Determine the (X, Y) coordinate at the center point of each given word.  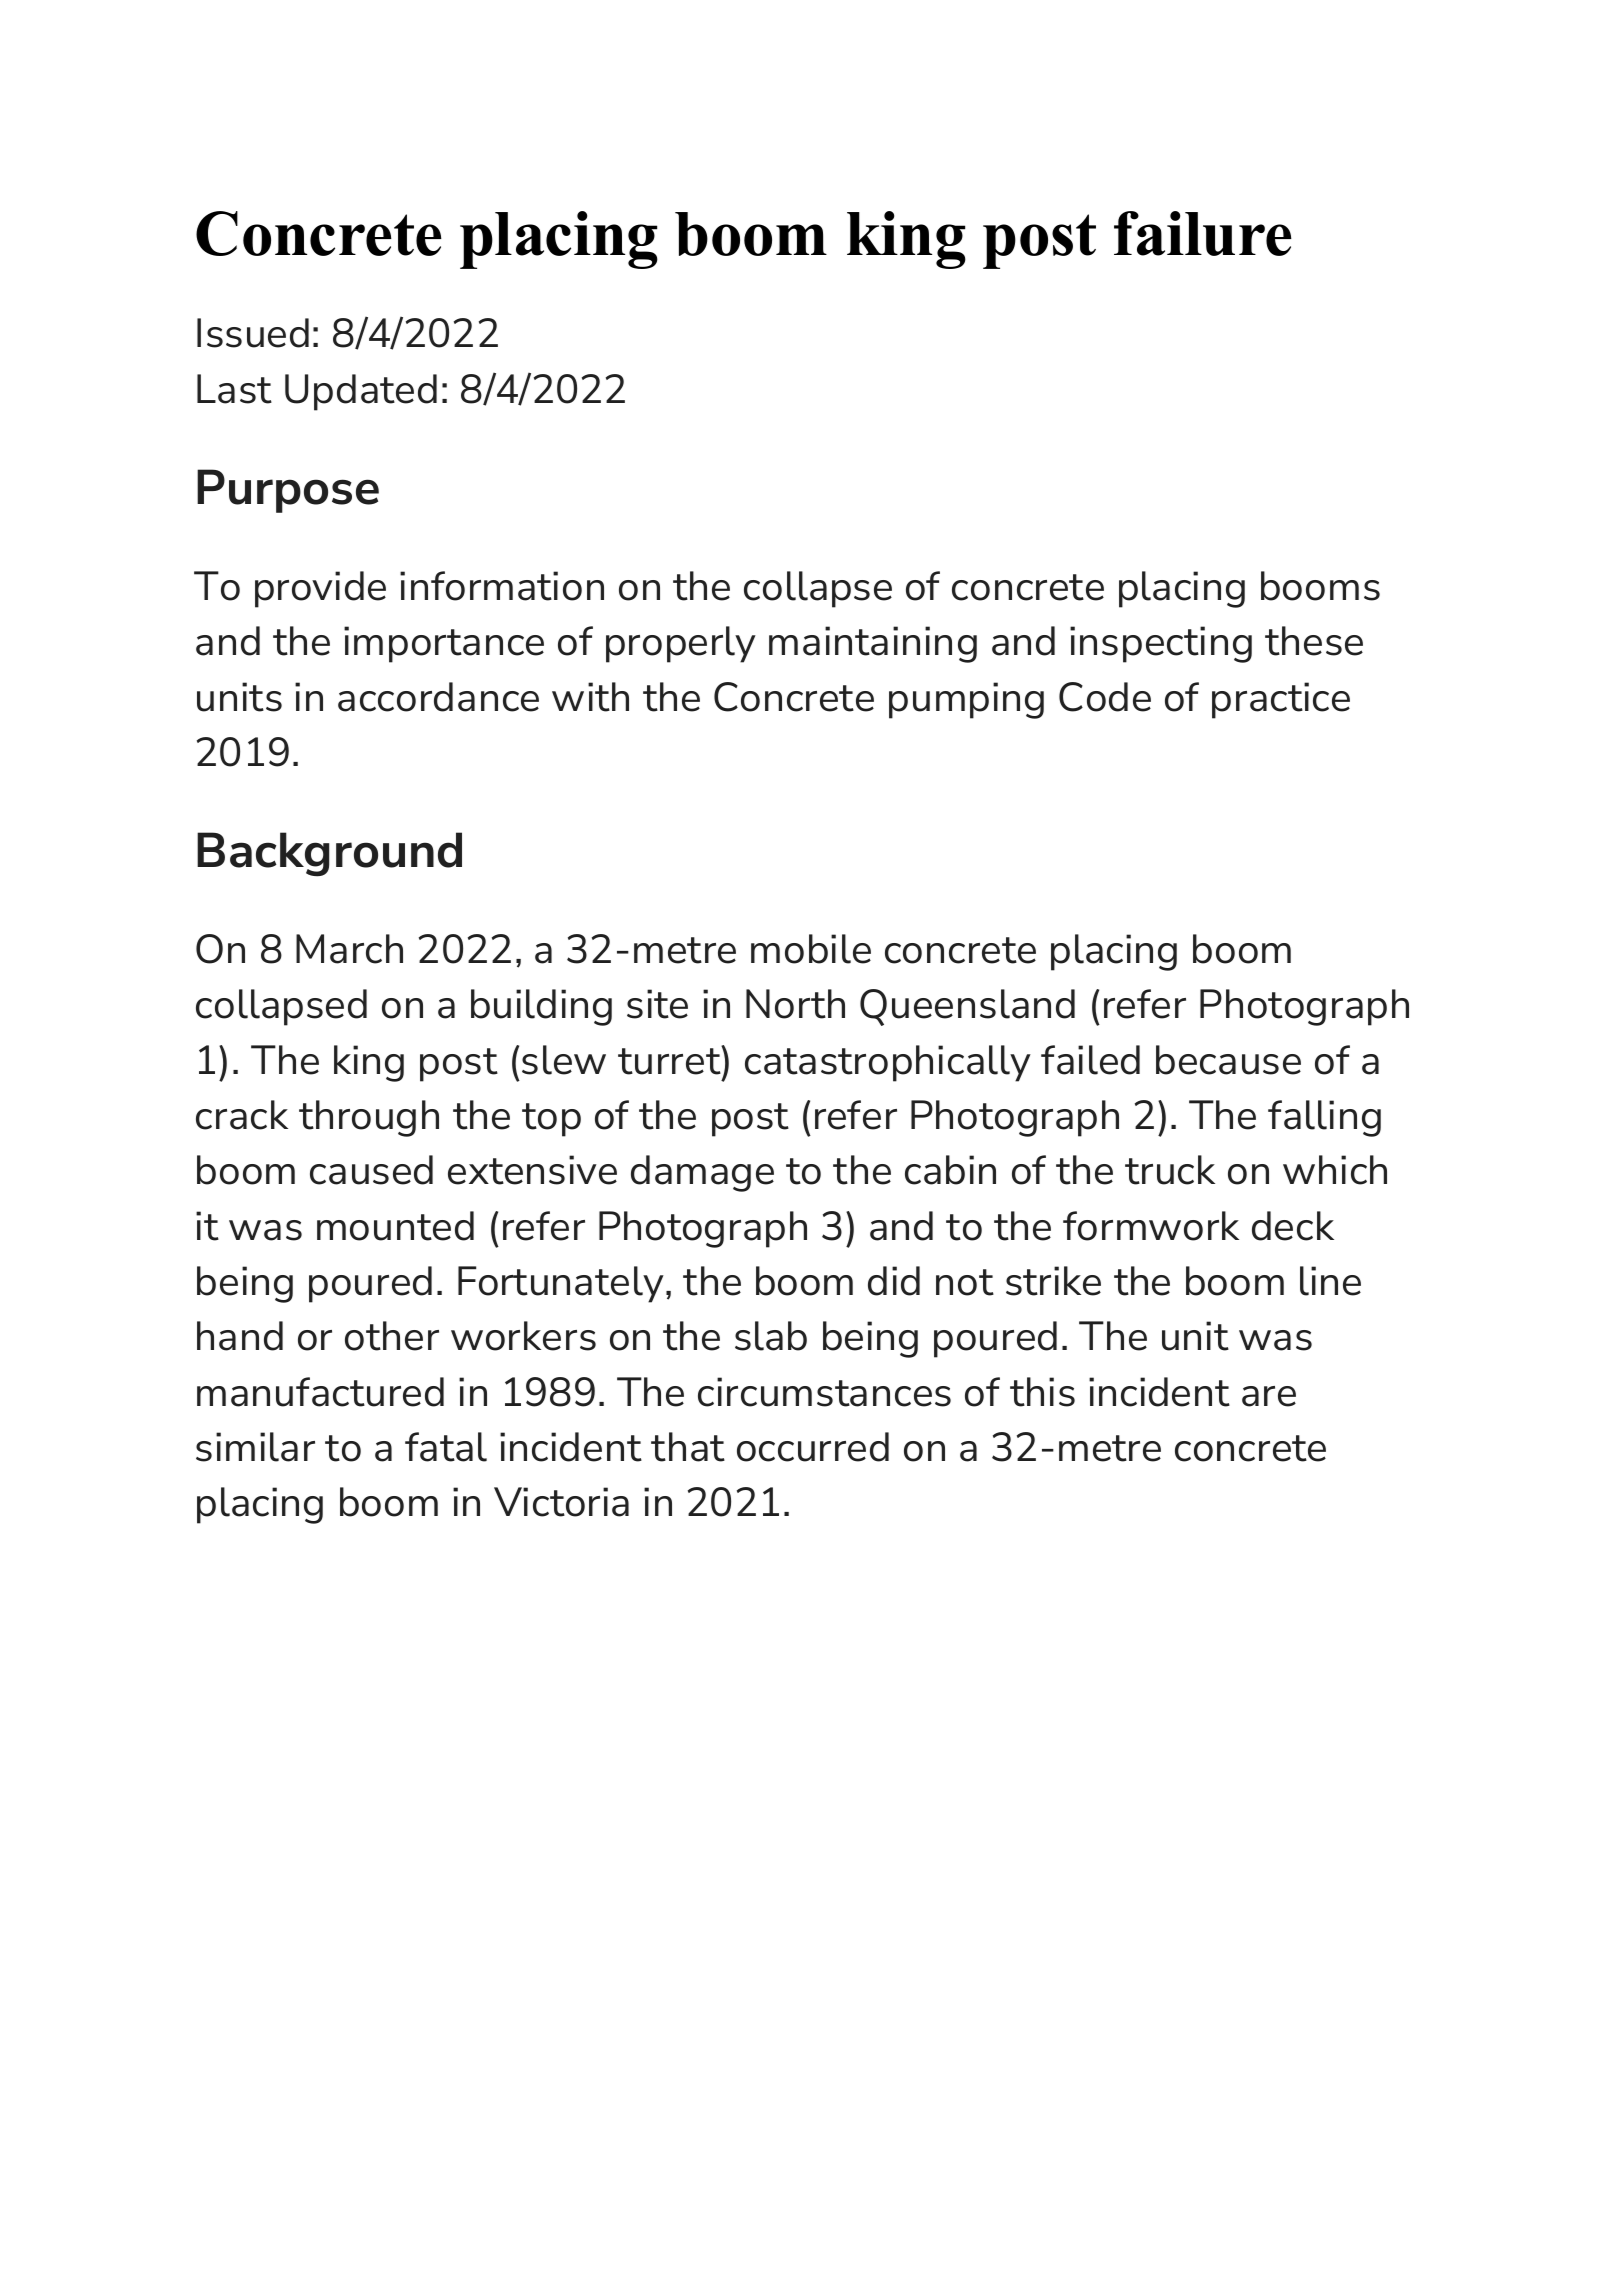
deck (1293, 1226)
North (795, 1004)
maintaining (873, 644)
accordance (438, 697)
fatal (446, 1447)
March (349, 949)
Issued (253, 333)
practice (1281, 700)
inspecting (1161, 644)
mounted (395, 1226)
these (1314, 641)
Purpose (288, 491)
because (1228, 1060)
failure (1203, 233)
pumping (966, 700)
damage (702, 1173)
